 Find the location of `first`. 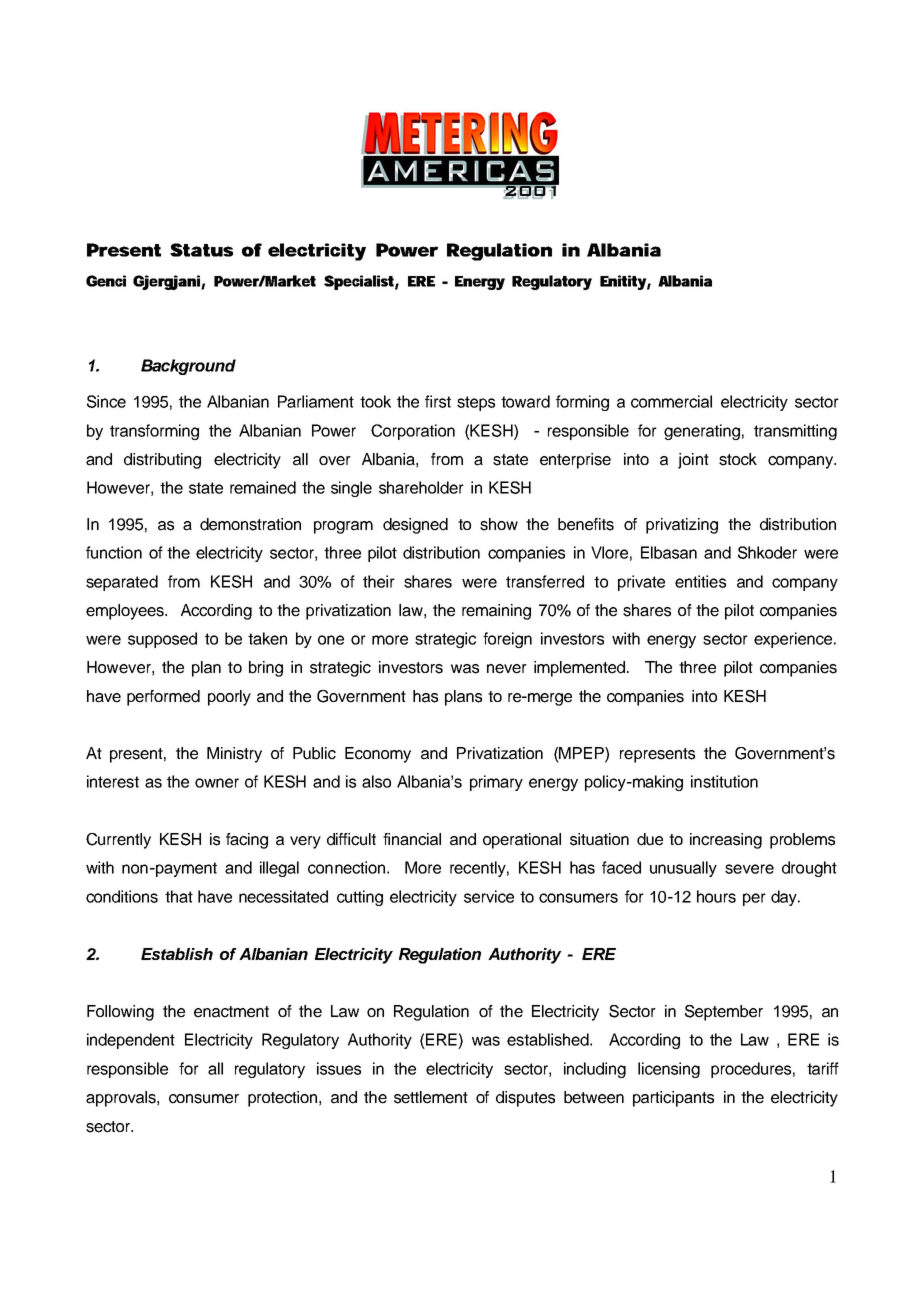

first is located at coordinates (438, 401).
